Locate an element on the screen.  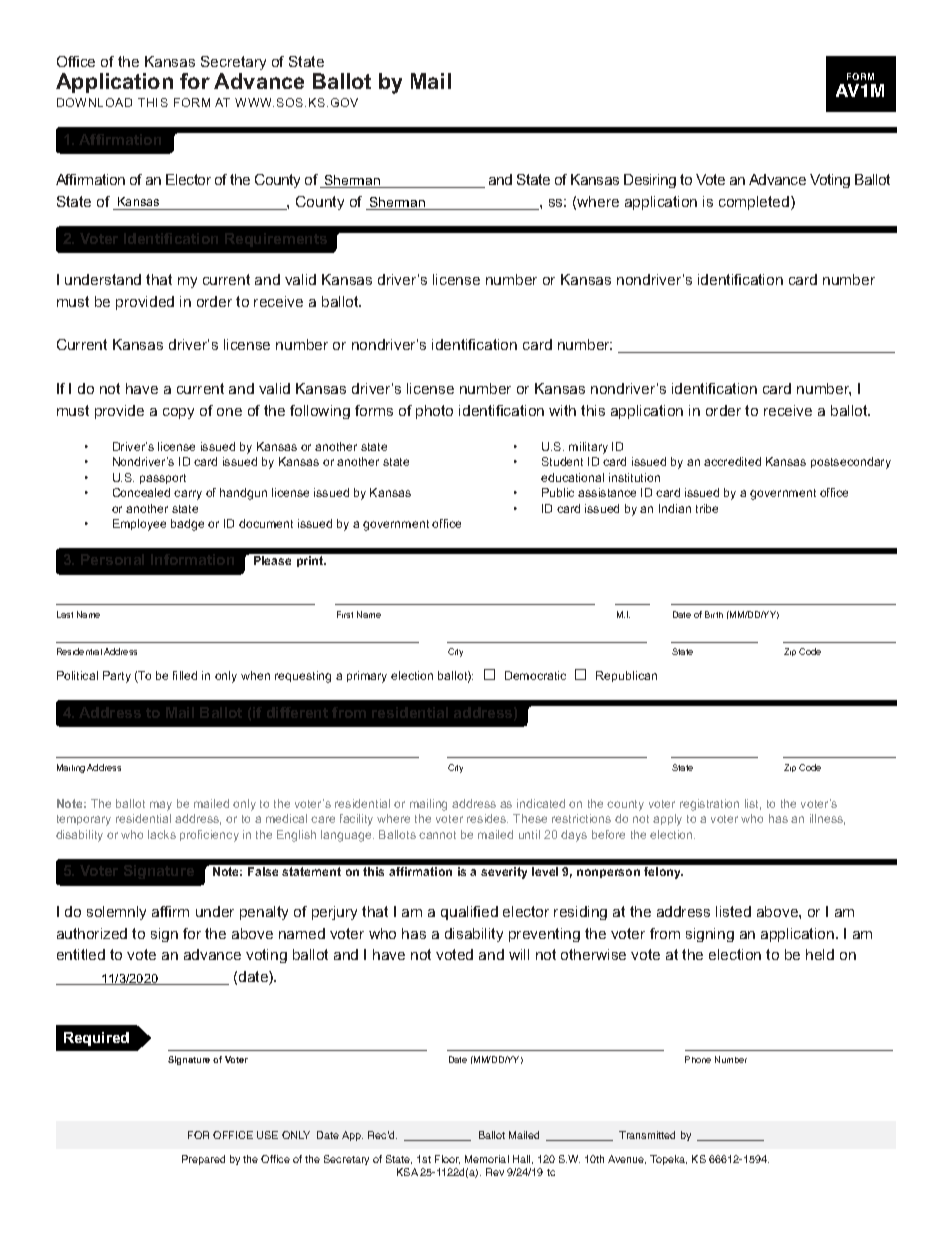
passport is located at coordinates (163, 479).
